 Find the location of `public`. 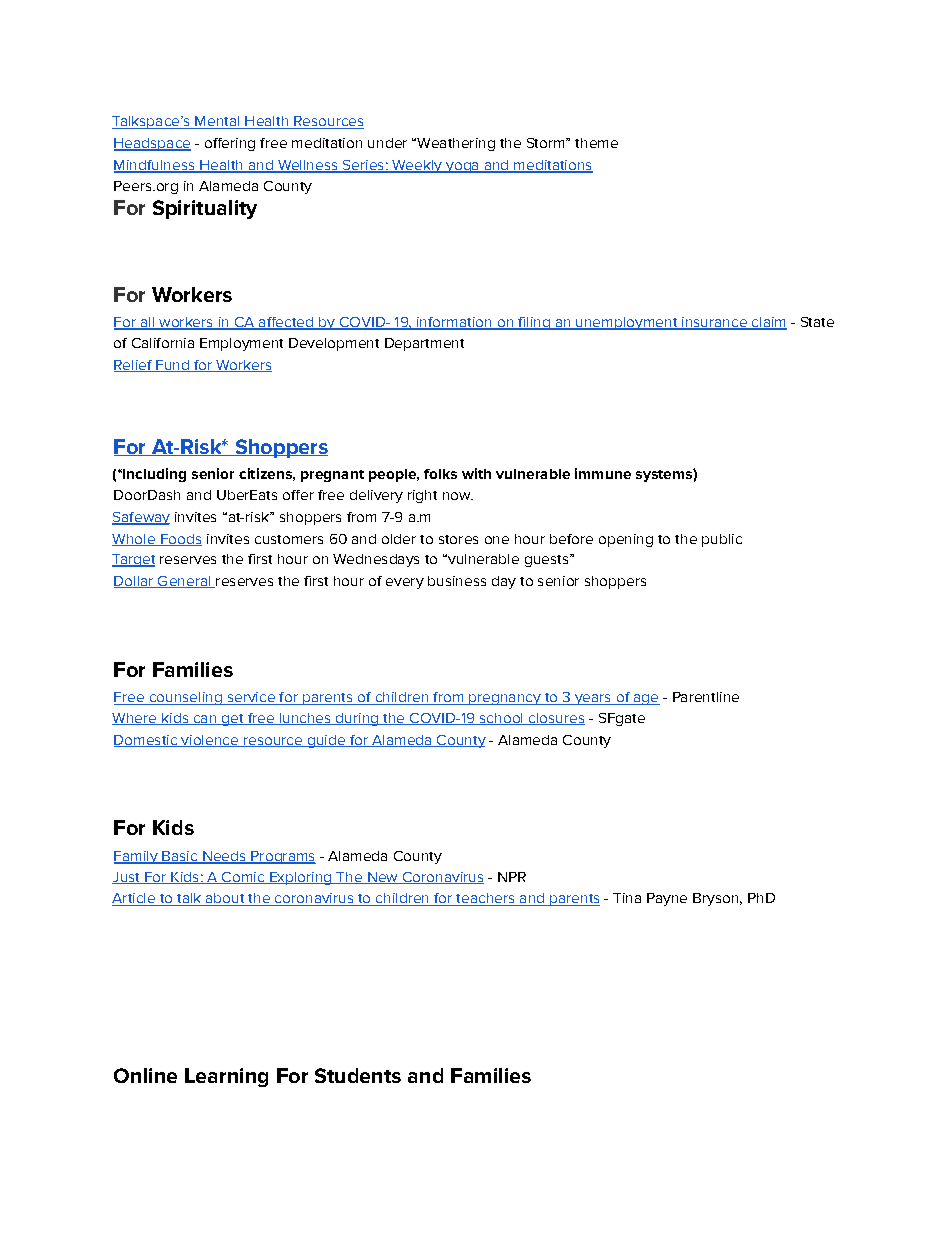

public is located at coordinates (722, 540).
